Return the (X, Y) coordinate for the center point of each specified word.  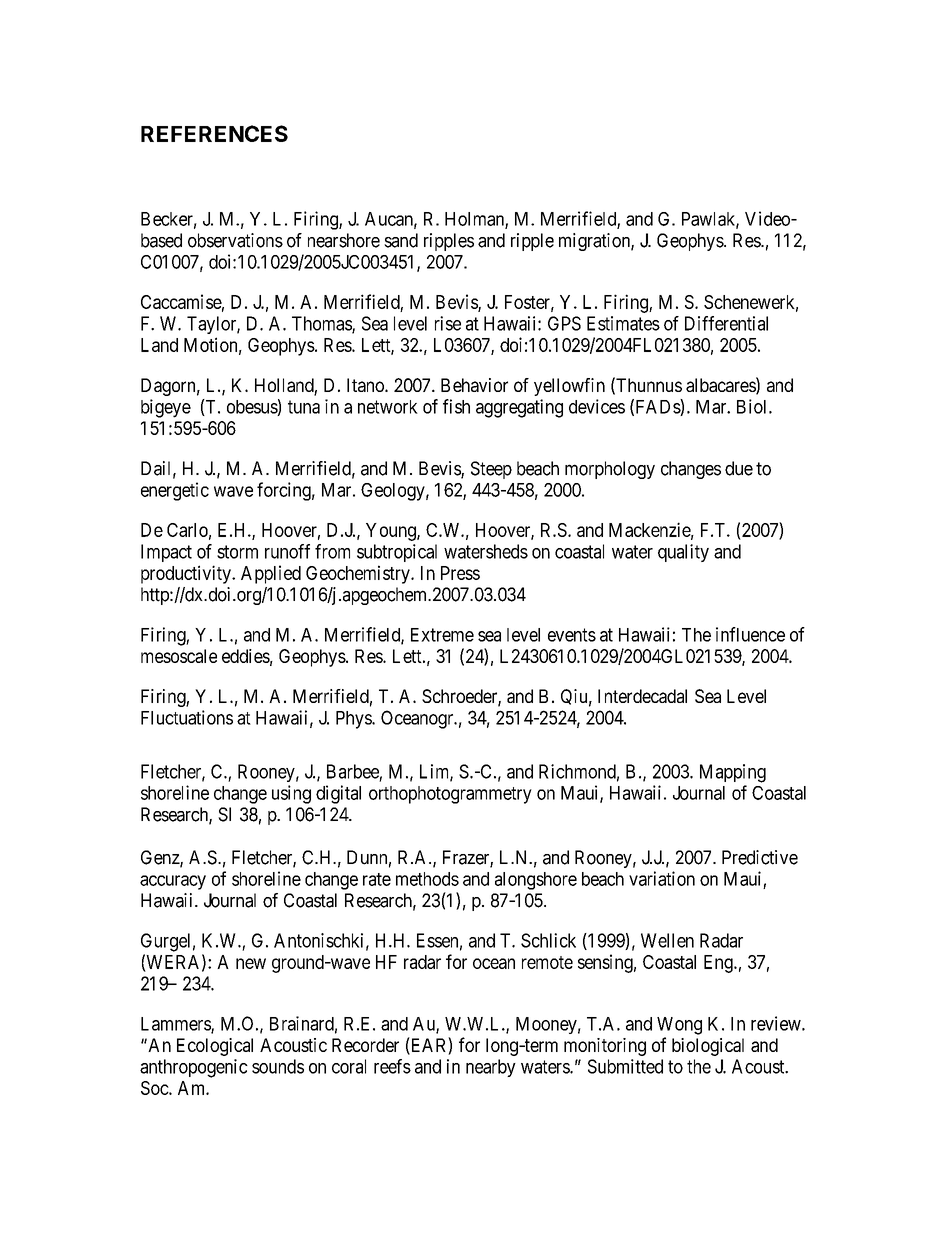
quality (683, 553)
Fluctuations (187, 717)
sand (401, 240)
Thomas (322, 324)
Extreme (442, 635)
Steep (491, 470)
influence (750, 634)
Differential (726, 323)
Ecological (215, 1047)
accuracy (173, 882)
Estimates (623, 323)
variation (662, 878)
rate (377, 879)
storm (237, 552)
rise (448, 323)
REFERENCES (214, 133)
